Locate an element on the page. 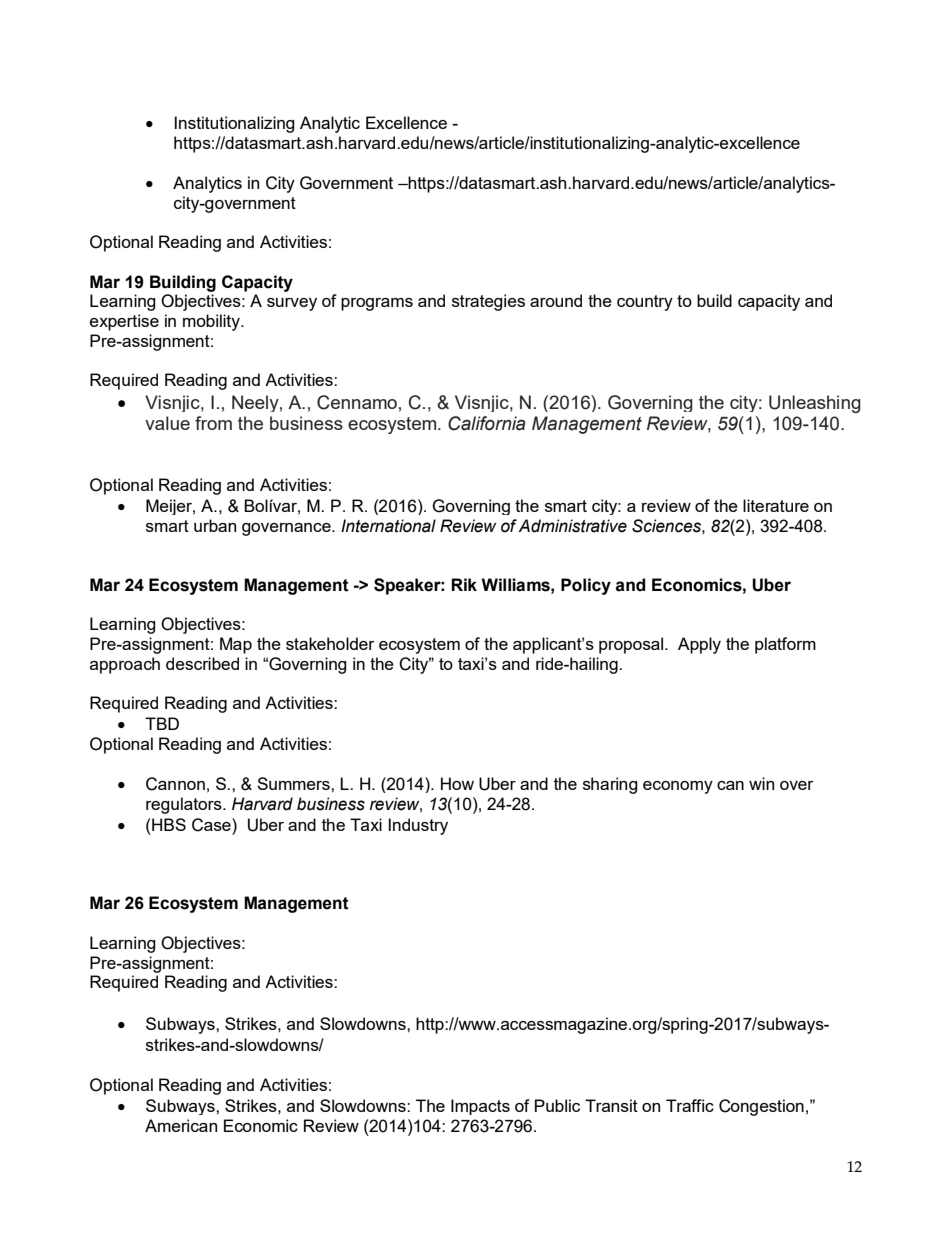  strategies is located at coordinates (488, 302).
